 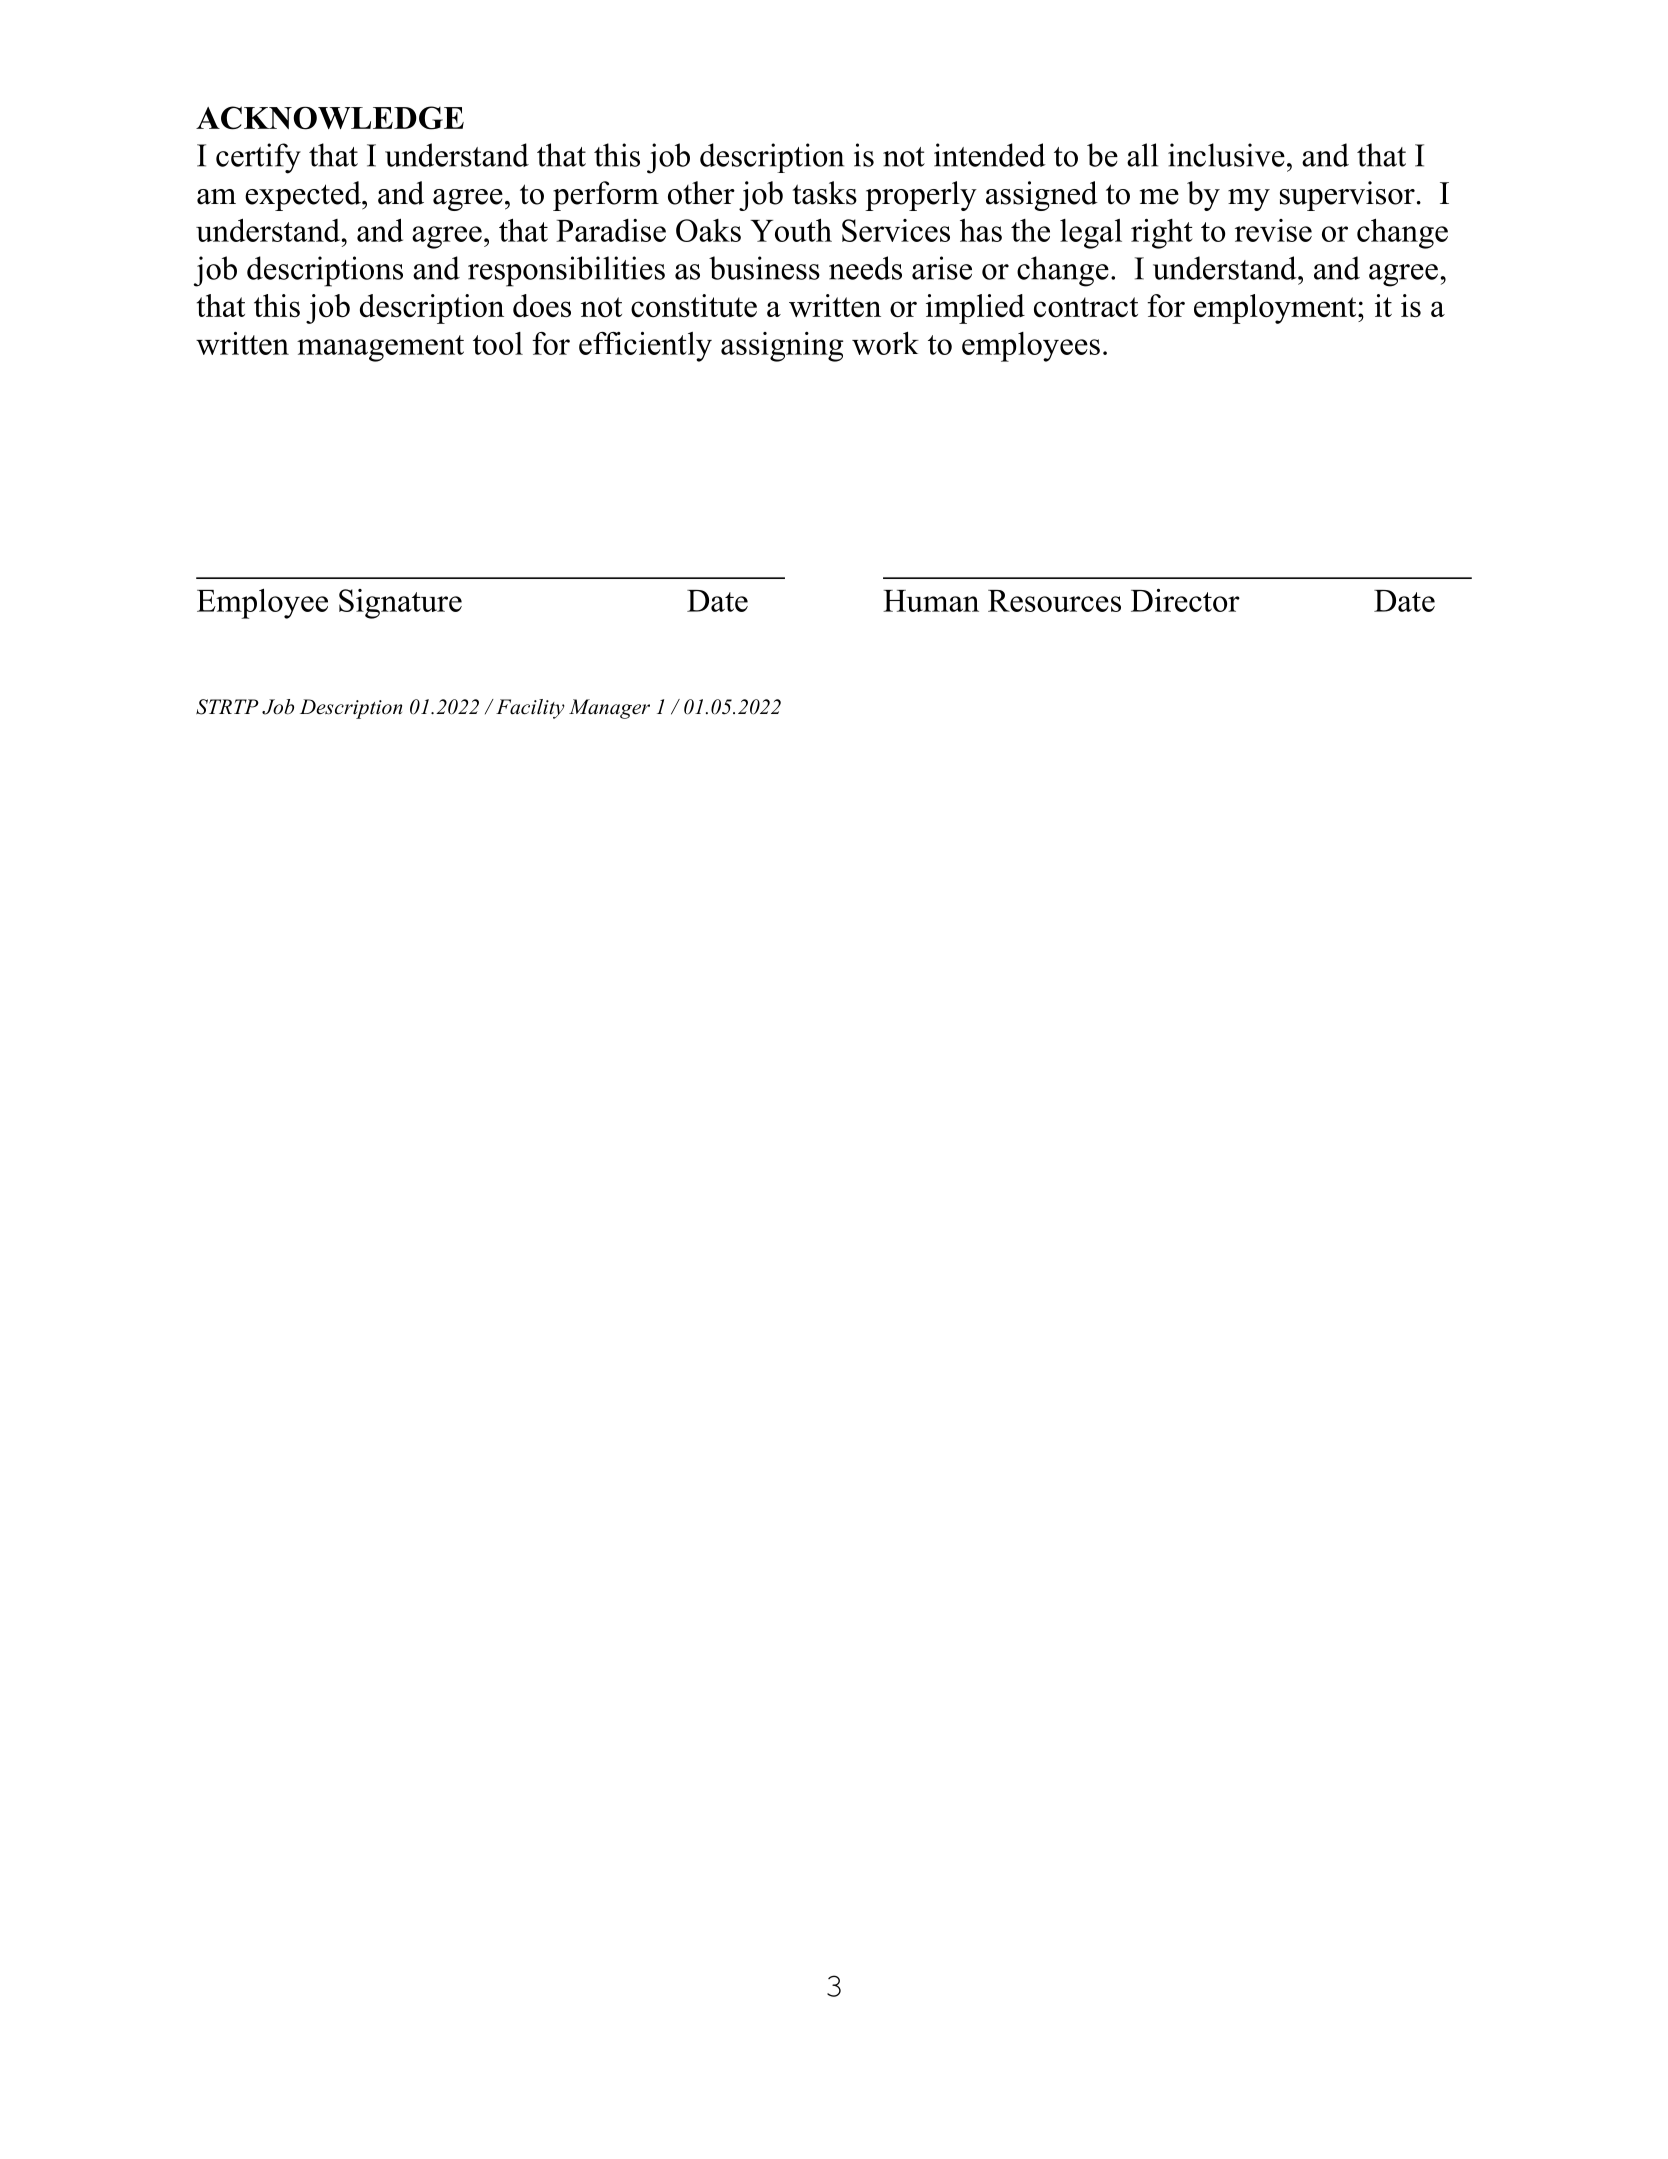 What do you see at coordinates (530, 709) in the document?
I see `Facility` at bounding box center [530, 709].
